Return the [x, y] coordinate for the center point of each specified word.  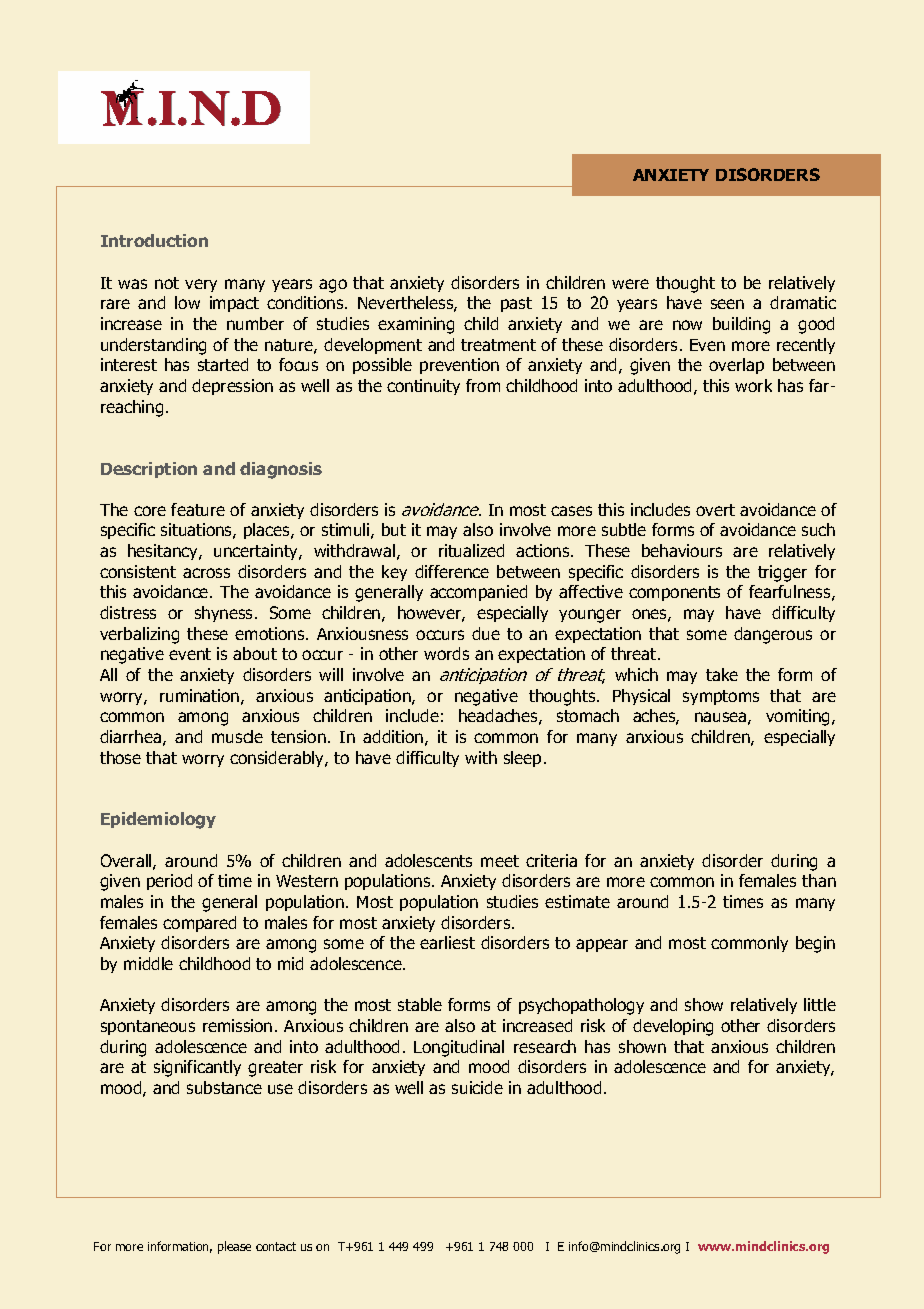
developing [673, 1027]
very [201, 285]
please [234, 1247]
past [516, 304]
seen [727, 304]
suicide [477, 1087]
